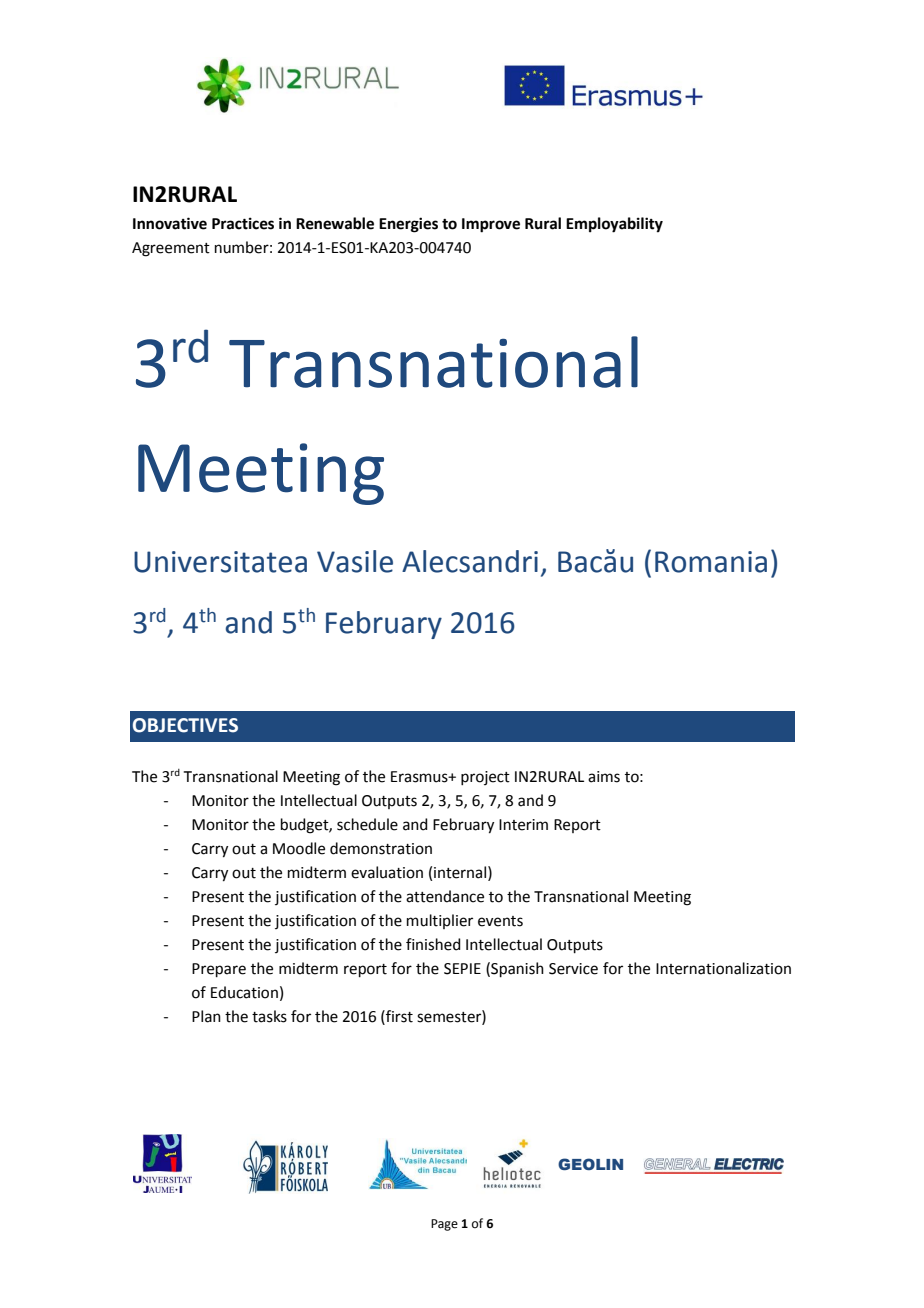 The width and height of the document is (924, 1308). What do you see at coordinates (723, 968) in the document?
I see `Internationalization` at bounding box center [723, 968].
